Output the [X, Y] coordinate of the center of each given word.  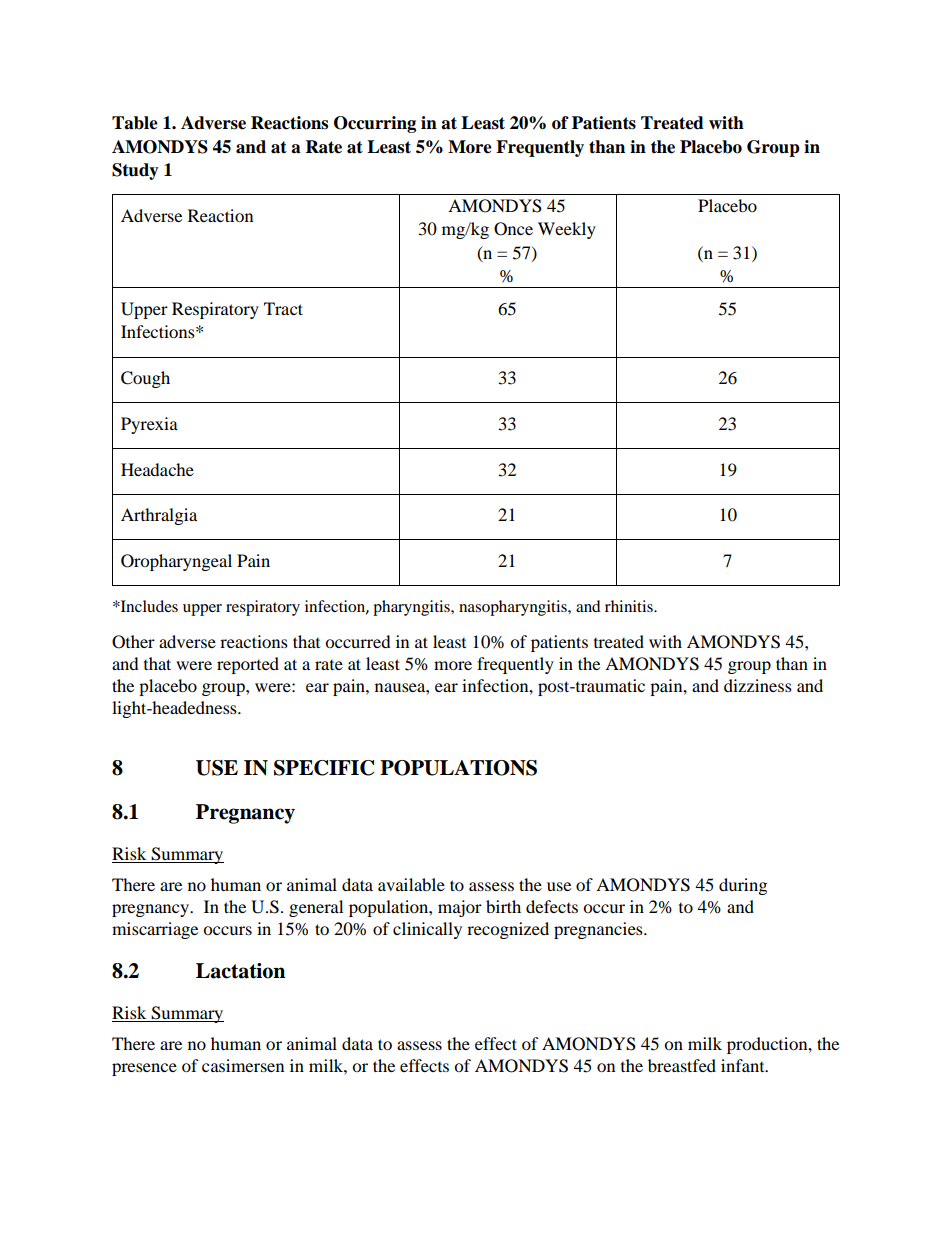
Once [513, 229]
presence [144, 1069]
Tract [283, 308]
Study [135, 171]
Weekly [567, 230]
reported [248, 665]
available [411, 884]
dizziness [758, 685]
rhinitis [630, 606]
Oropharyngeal [176, 562]
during [743, 886]
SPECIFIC [324, 768]
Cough [145, 379]
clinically [427, 930]
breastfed [682, 1065]
